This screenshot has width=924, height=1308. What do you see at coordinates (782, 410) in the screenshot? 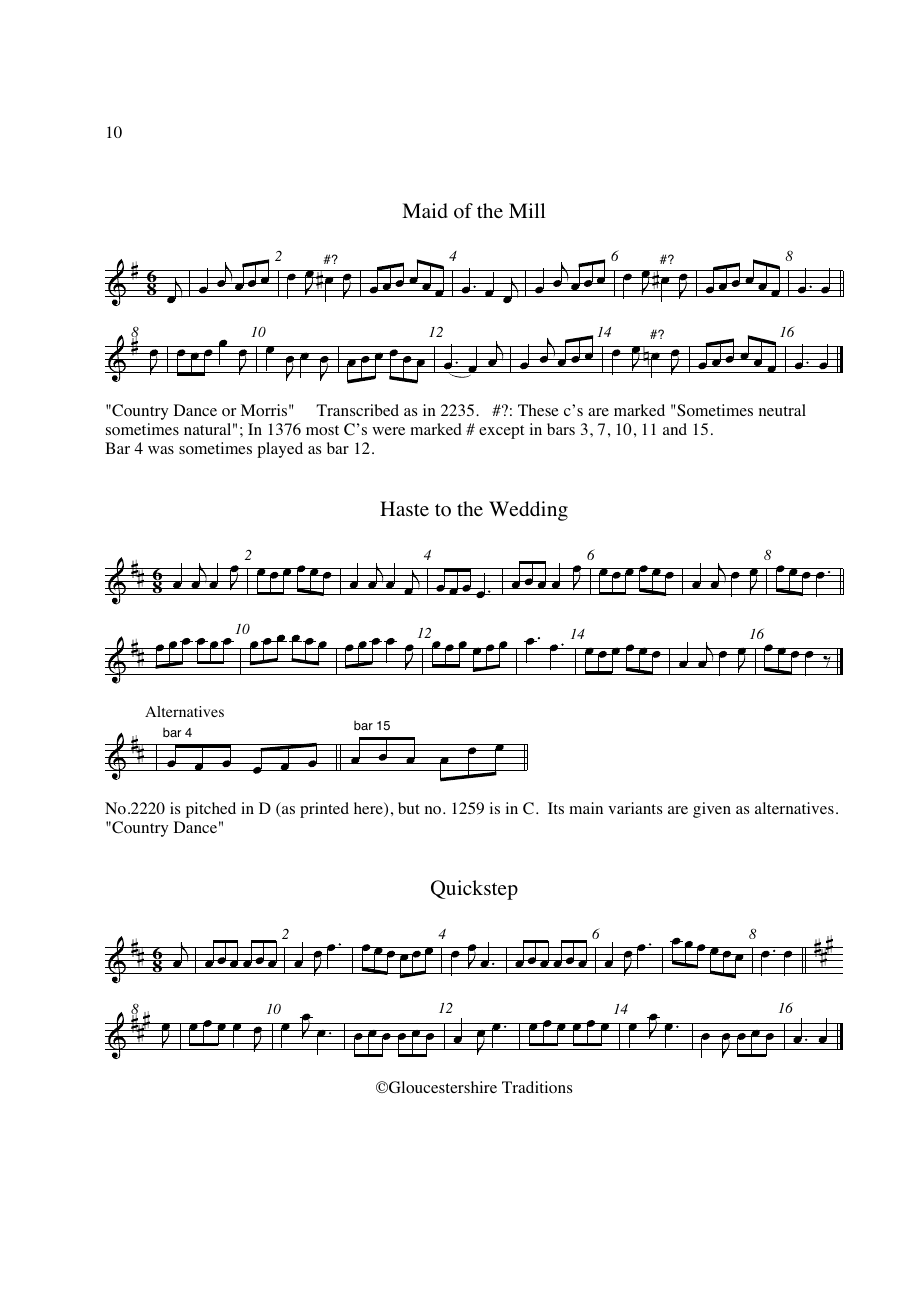
I see `neutral` at bounding box center [782, 410].
